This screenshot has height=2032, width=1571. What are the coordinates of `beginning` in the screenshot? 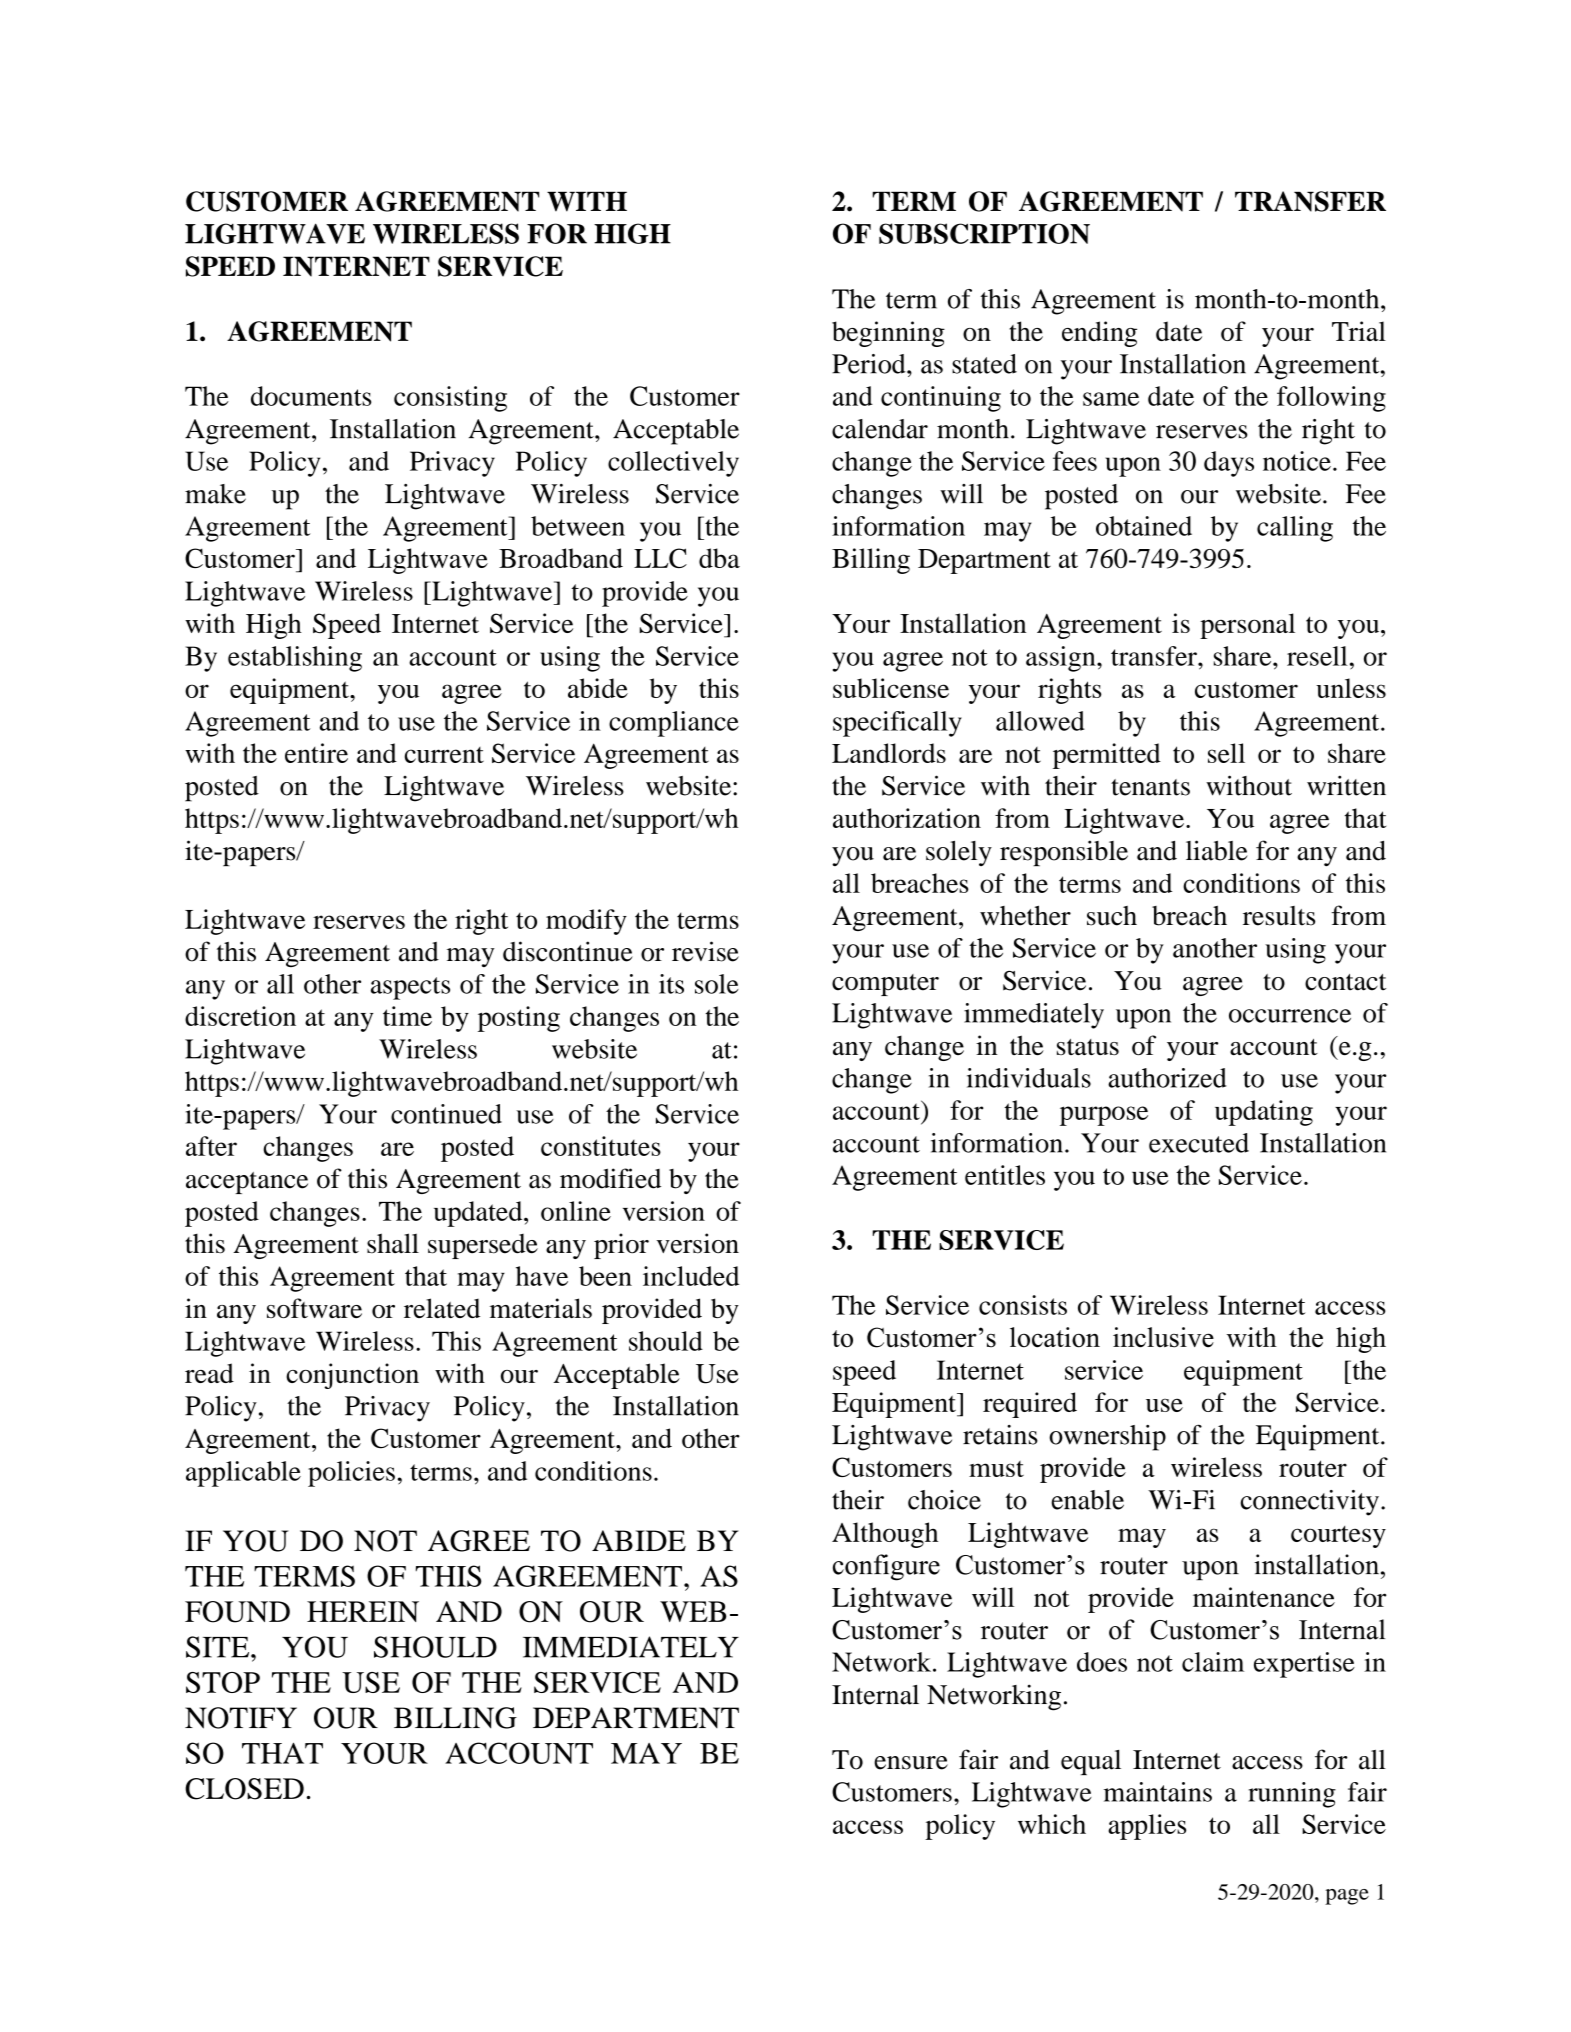 It's located at (888, 334).
